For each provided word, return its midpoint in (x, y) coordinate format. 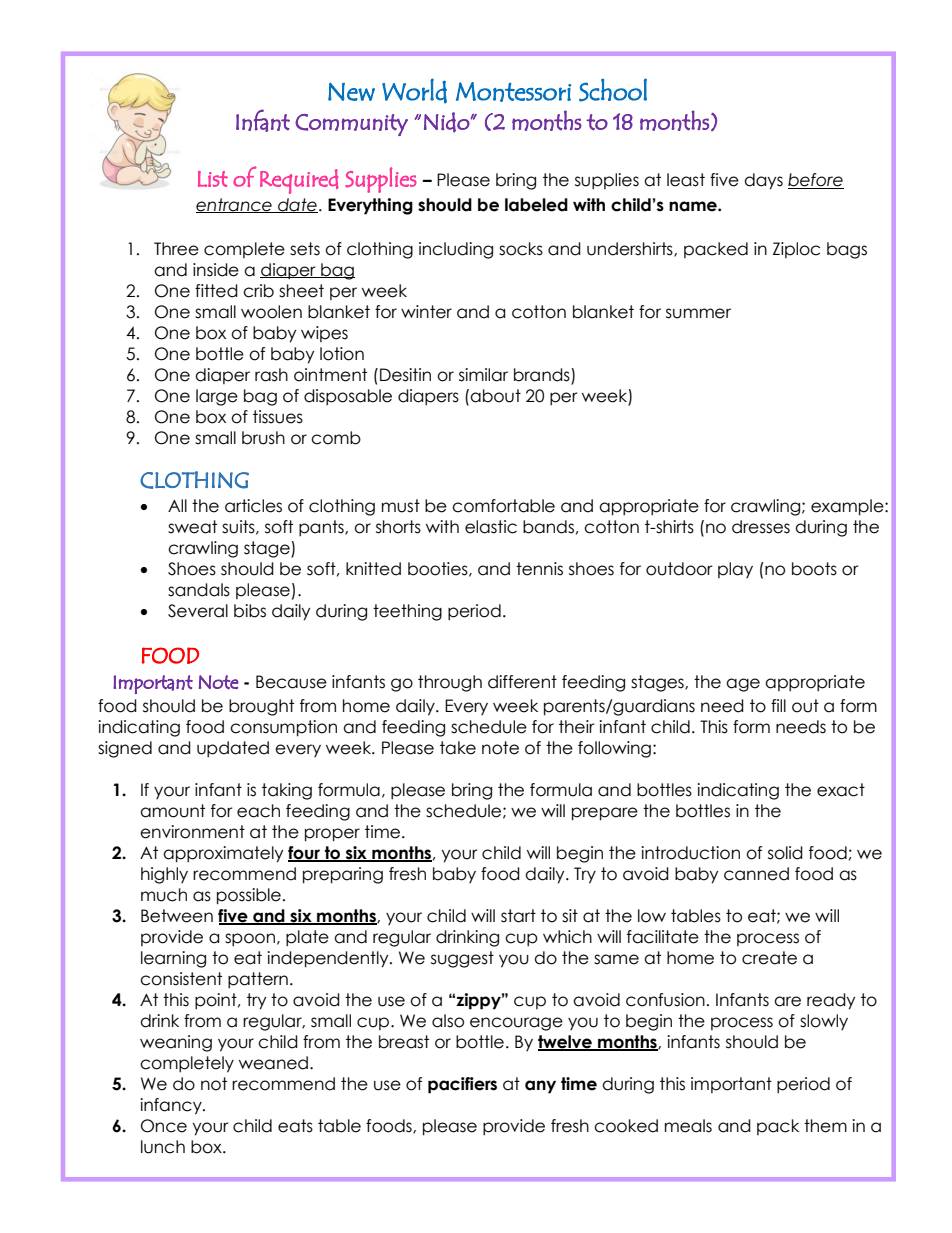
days (763, 181)
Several (198, 611)
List (213, 179)
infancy (172, 1106)
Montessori (513, 92)
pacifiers (462, 1085)
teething (407, 612)
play (735, 570)
